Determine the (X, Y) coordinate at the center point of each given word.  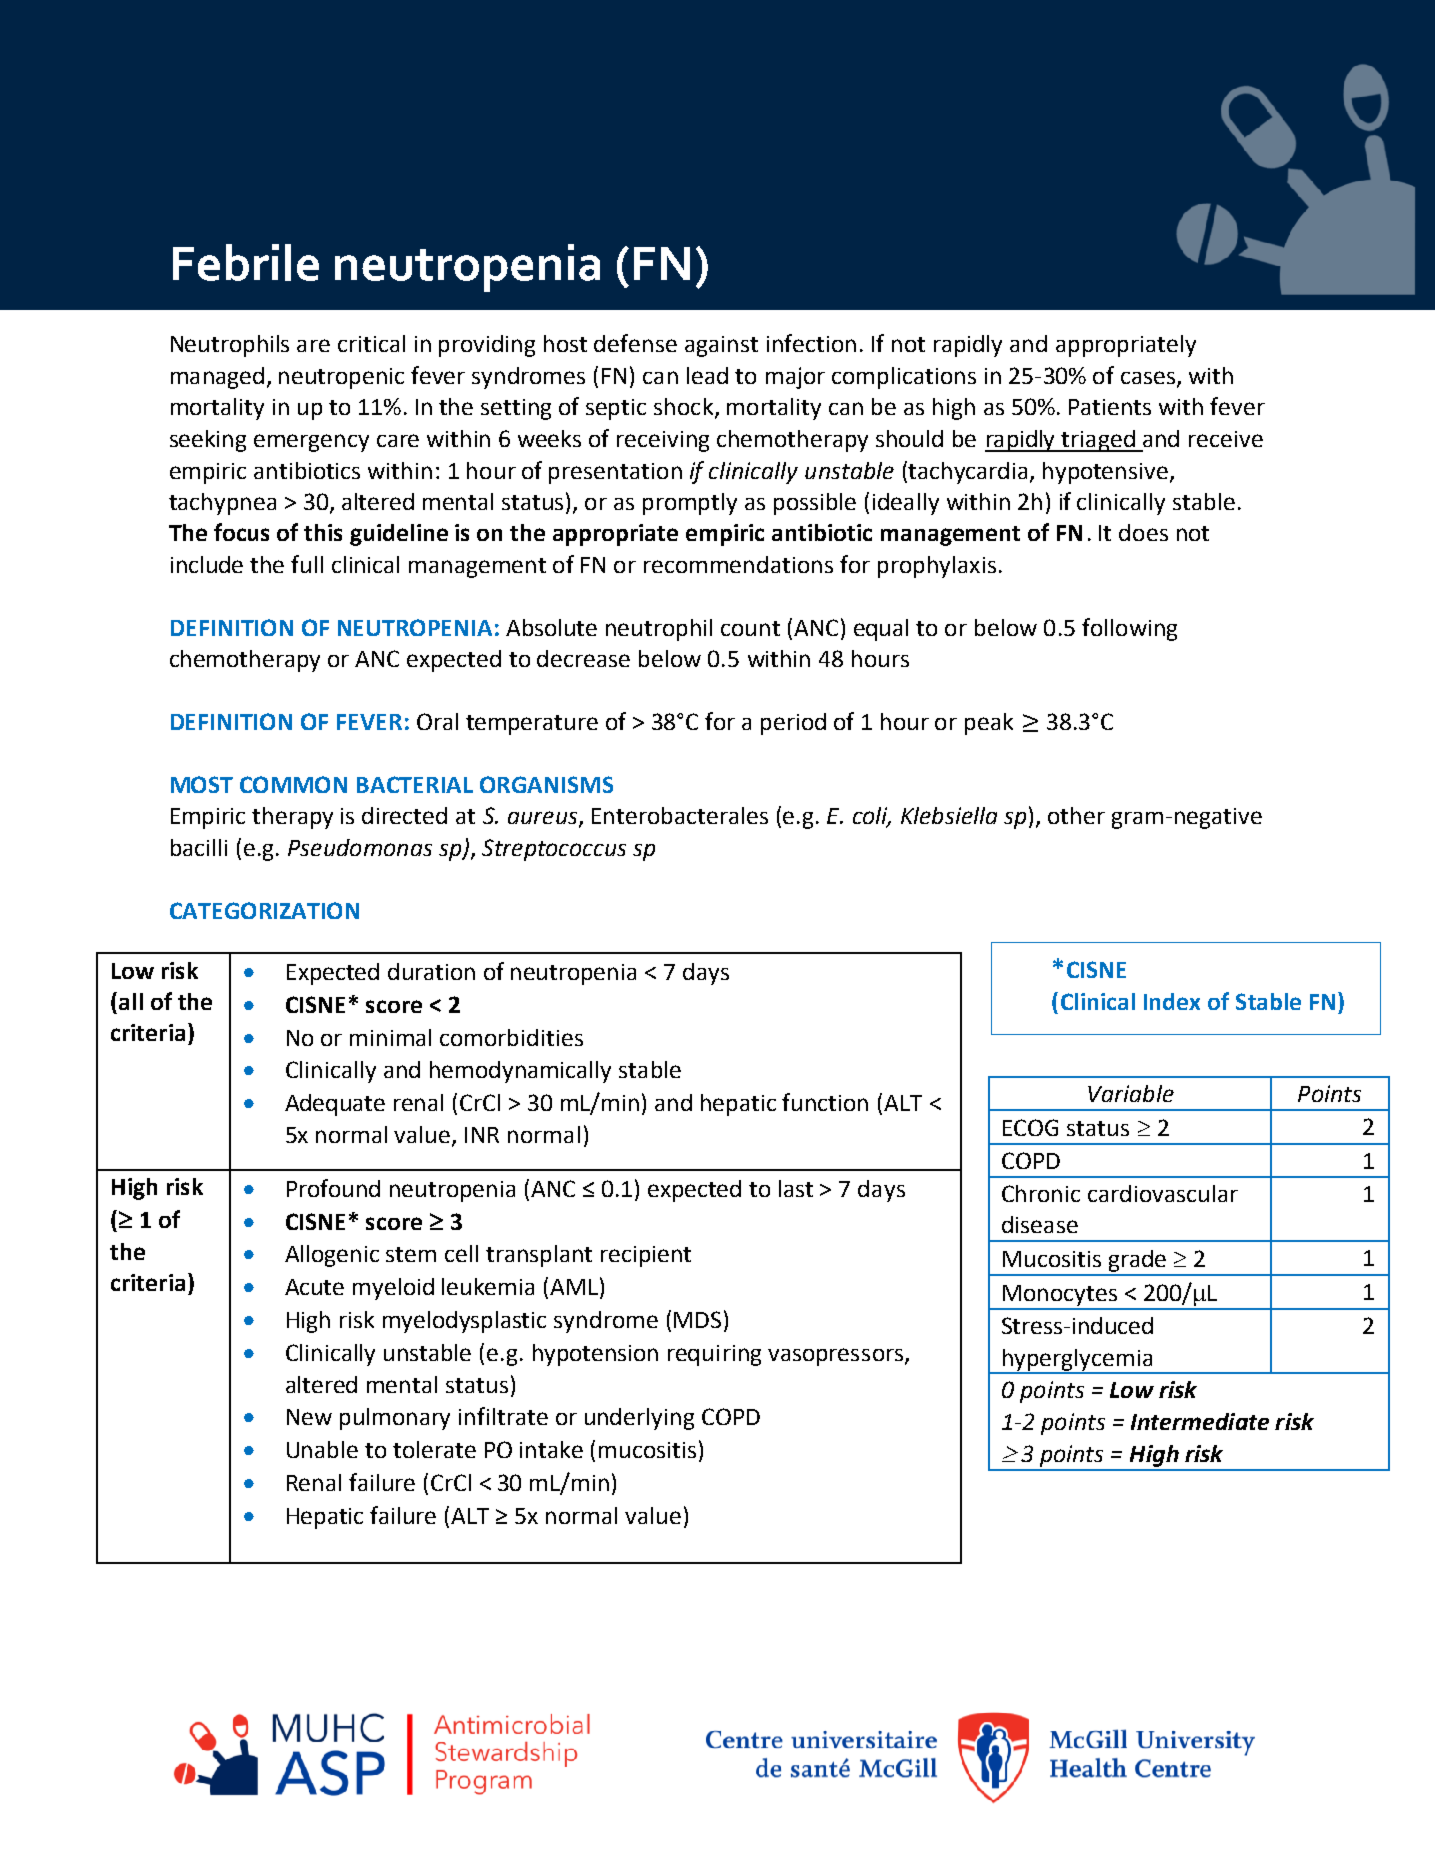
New (309, 1417)
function (825, 1102)
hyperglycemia (1077, 1361)
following (1129, 629)
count (750, 628)
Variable (1131, 1093)
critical (371, 343)
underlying (639, 1419)
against (721, 346)
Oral (437, 721)
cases (1149, 379)
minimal (390, 1037)
